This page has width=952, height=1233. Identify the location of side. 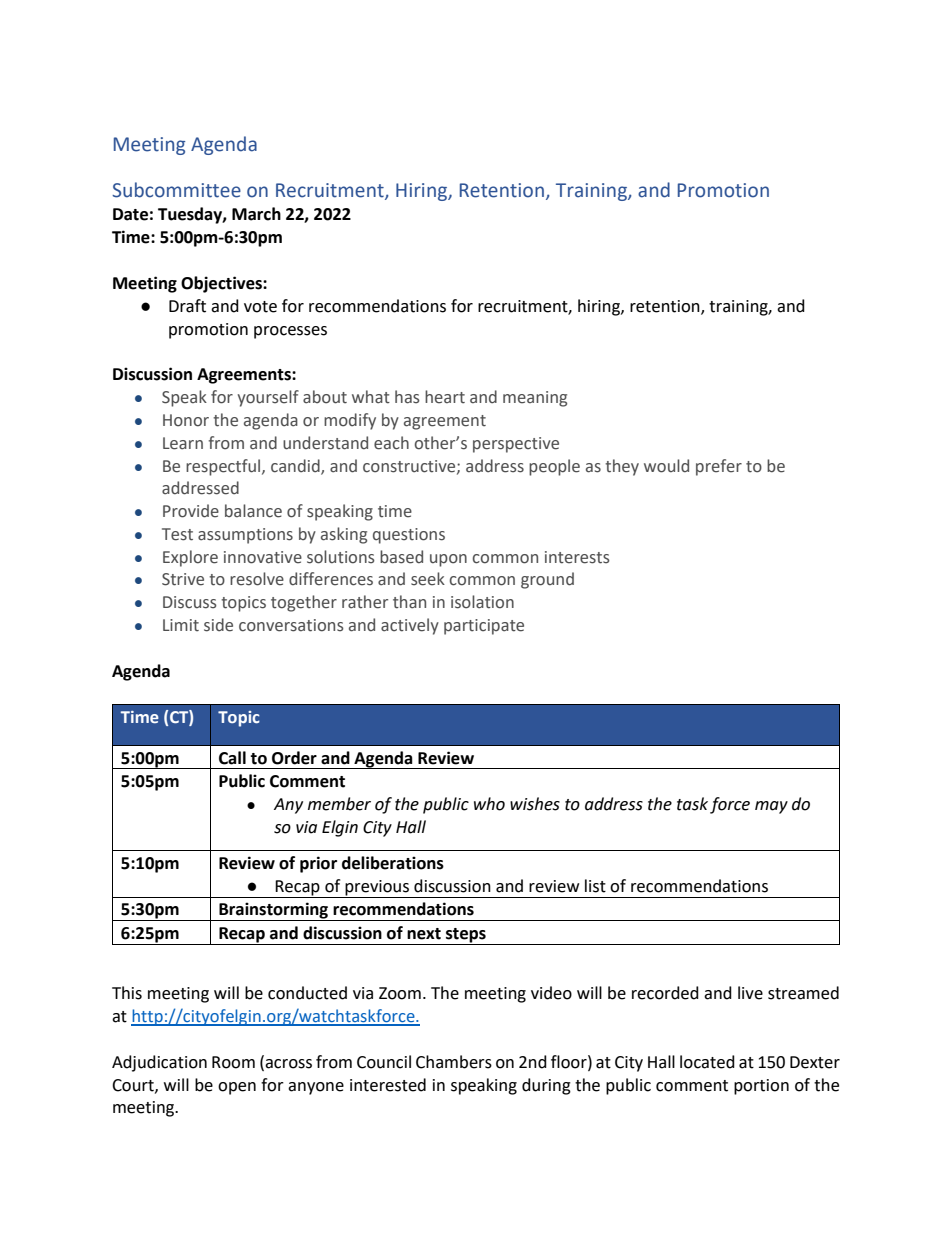
(218, 625).
